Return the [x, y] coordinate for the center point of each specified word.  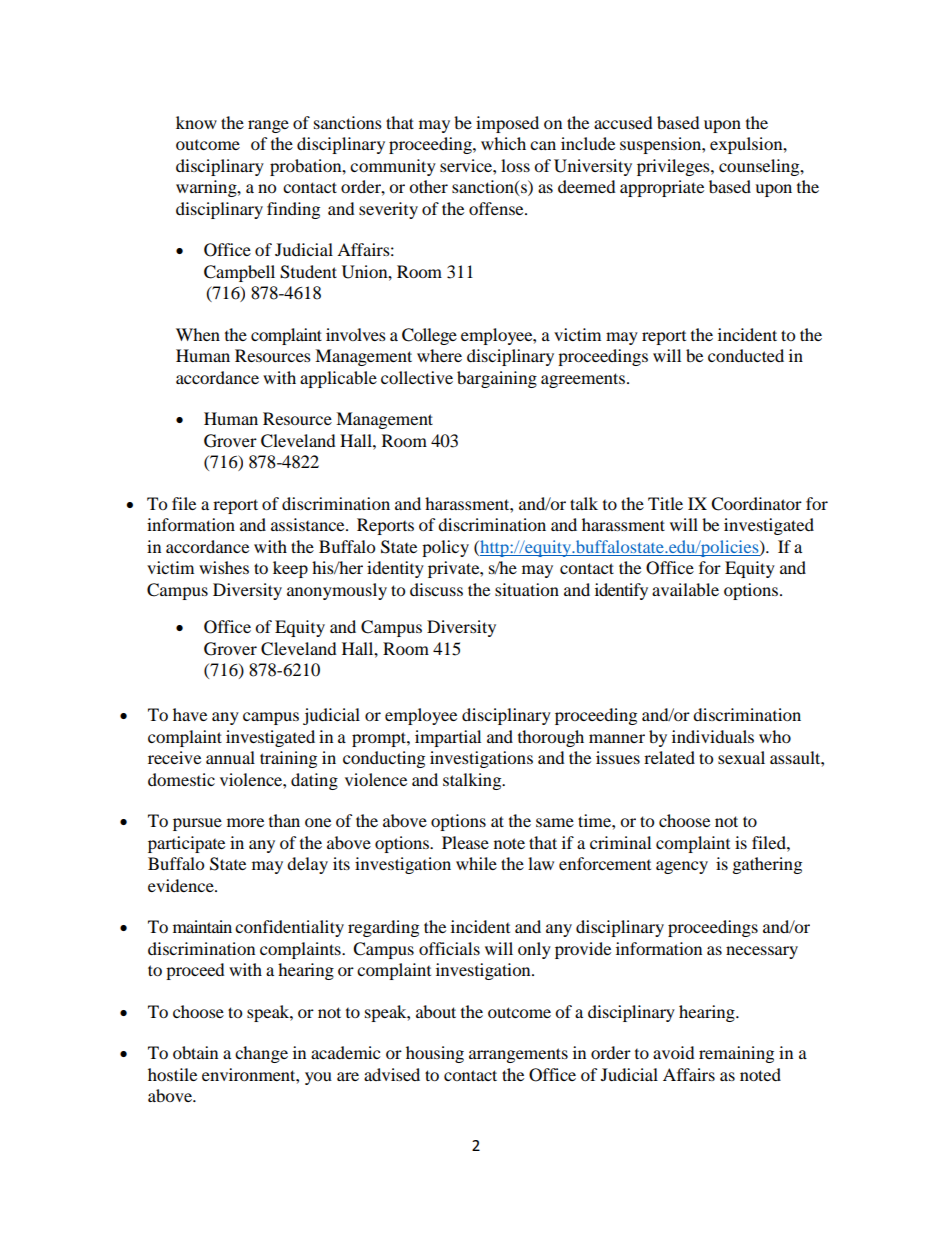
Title [665, 503]
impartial [448, 738]
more [245, 822]
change [261, 1054]
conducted [746, 355]
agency [682, 867]
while [476, 863]
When [198, 334]
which [503, 143]
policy [445, 548]
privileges [674, 167]
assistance [309, 524]
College [429, 336]
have [190, 714]
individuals [713, 736]
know [196, 122]
